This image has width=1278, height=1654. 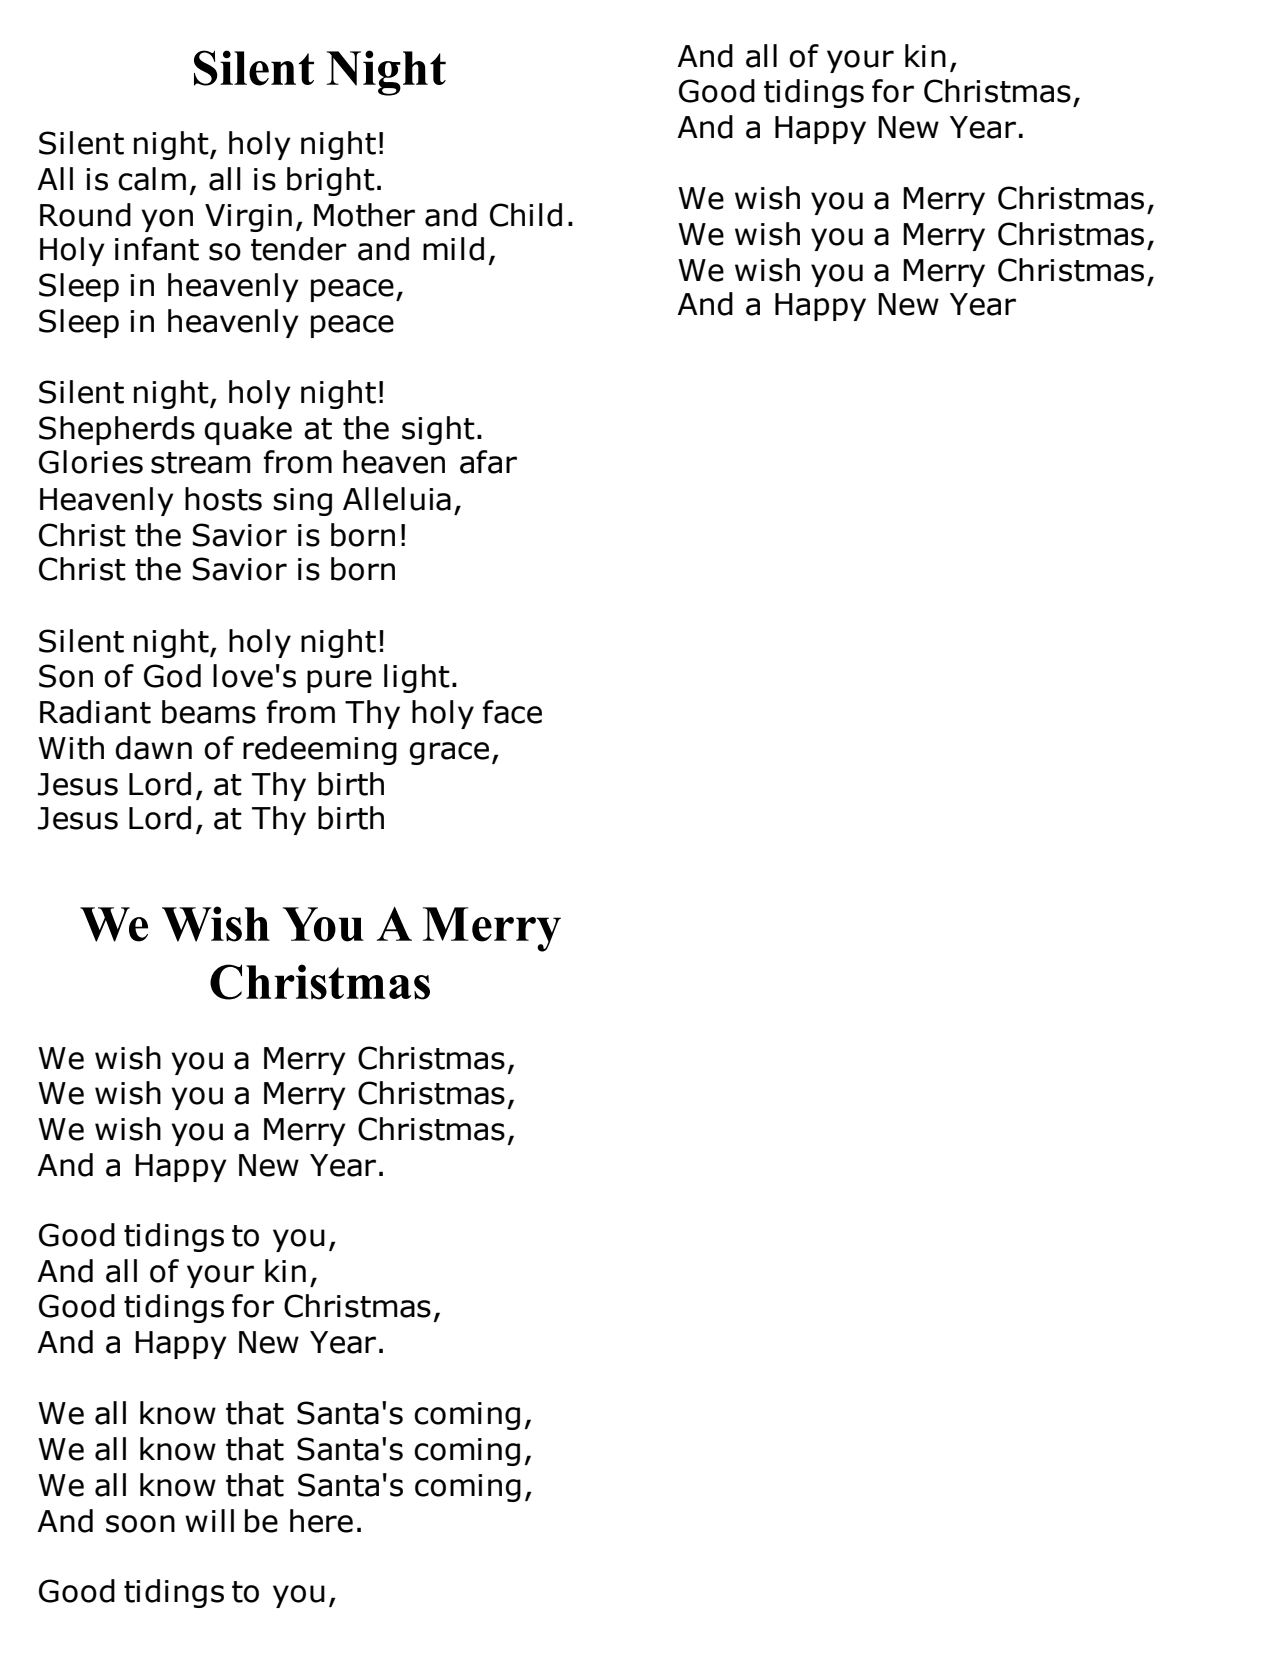 I want to click on soon, so click(x=140, y=1524).
